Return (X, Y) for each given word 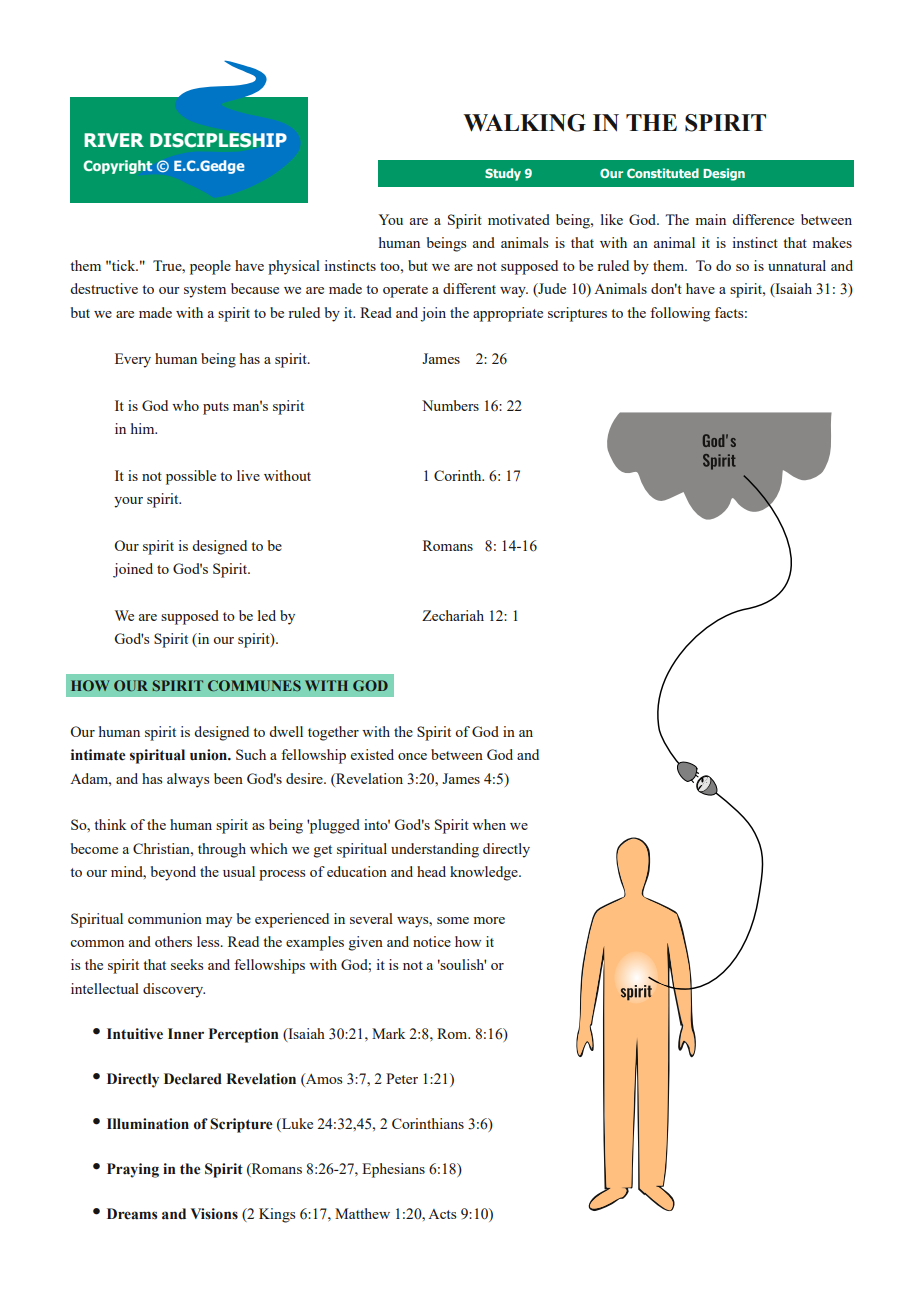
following (680, 314)
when (489, 824)
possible (191, 477)
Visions (214, 1214)
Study (503, 174)
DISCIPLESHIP (218, 140)
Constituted (663, 173)
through (222, 850)
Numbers (450, 405)
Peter (402, 1078)
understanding (435, 850)
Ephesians (393, 1170)
